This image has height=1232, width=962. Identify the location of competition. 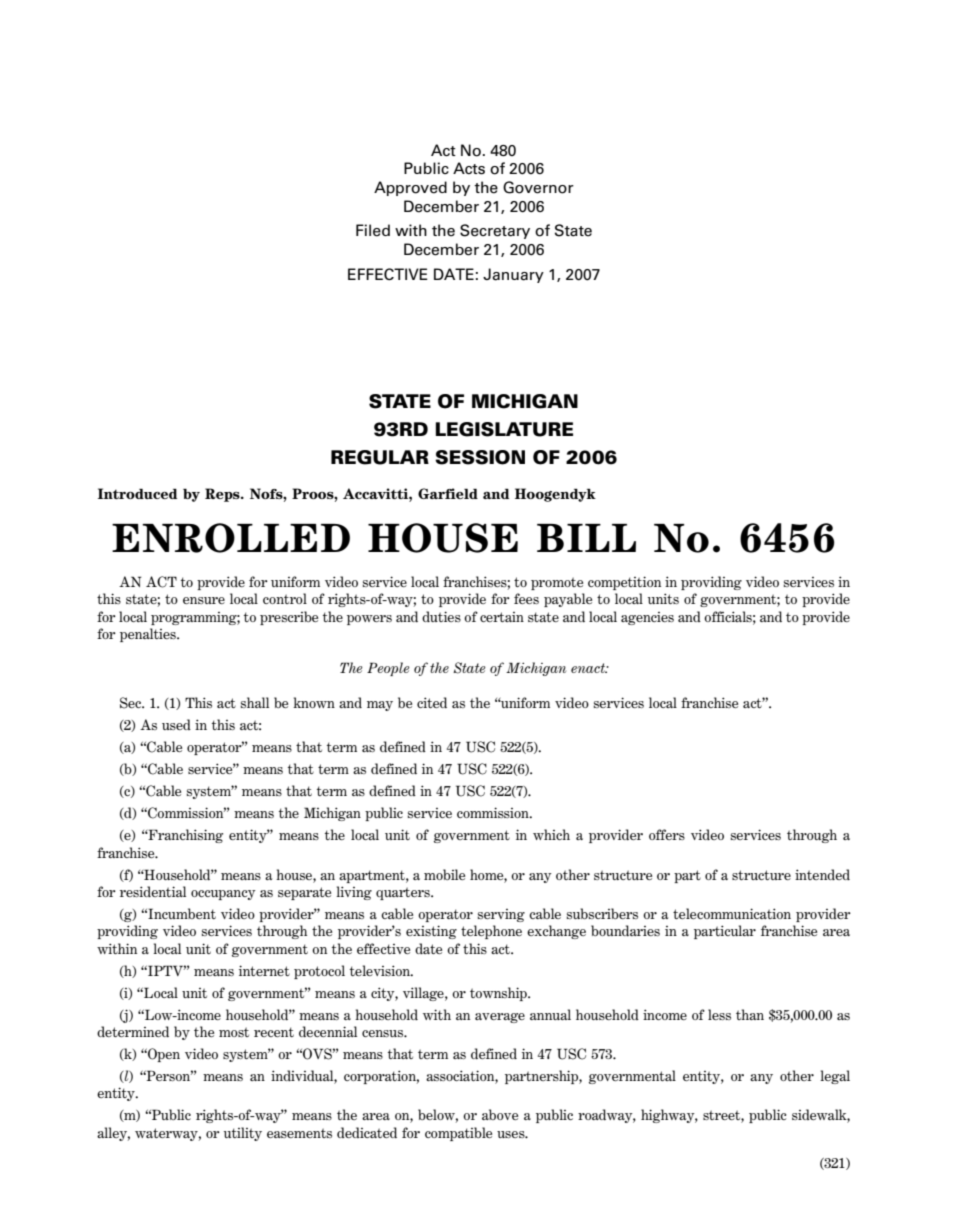
(624, 583).
